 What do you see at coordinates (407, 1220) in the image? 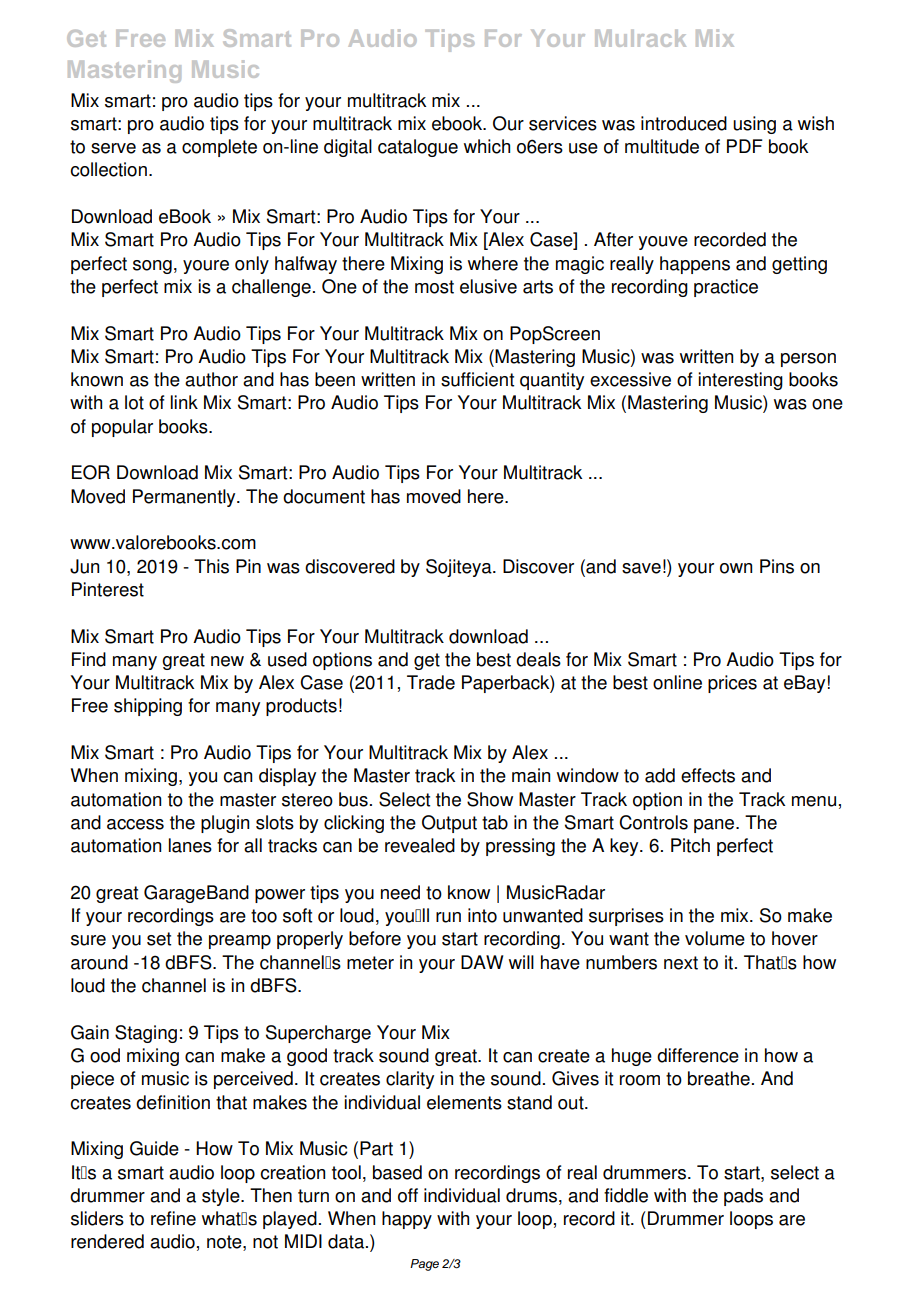
I see `happy` at bounding box center [407, 1220].
